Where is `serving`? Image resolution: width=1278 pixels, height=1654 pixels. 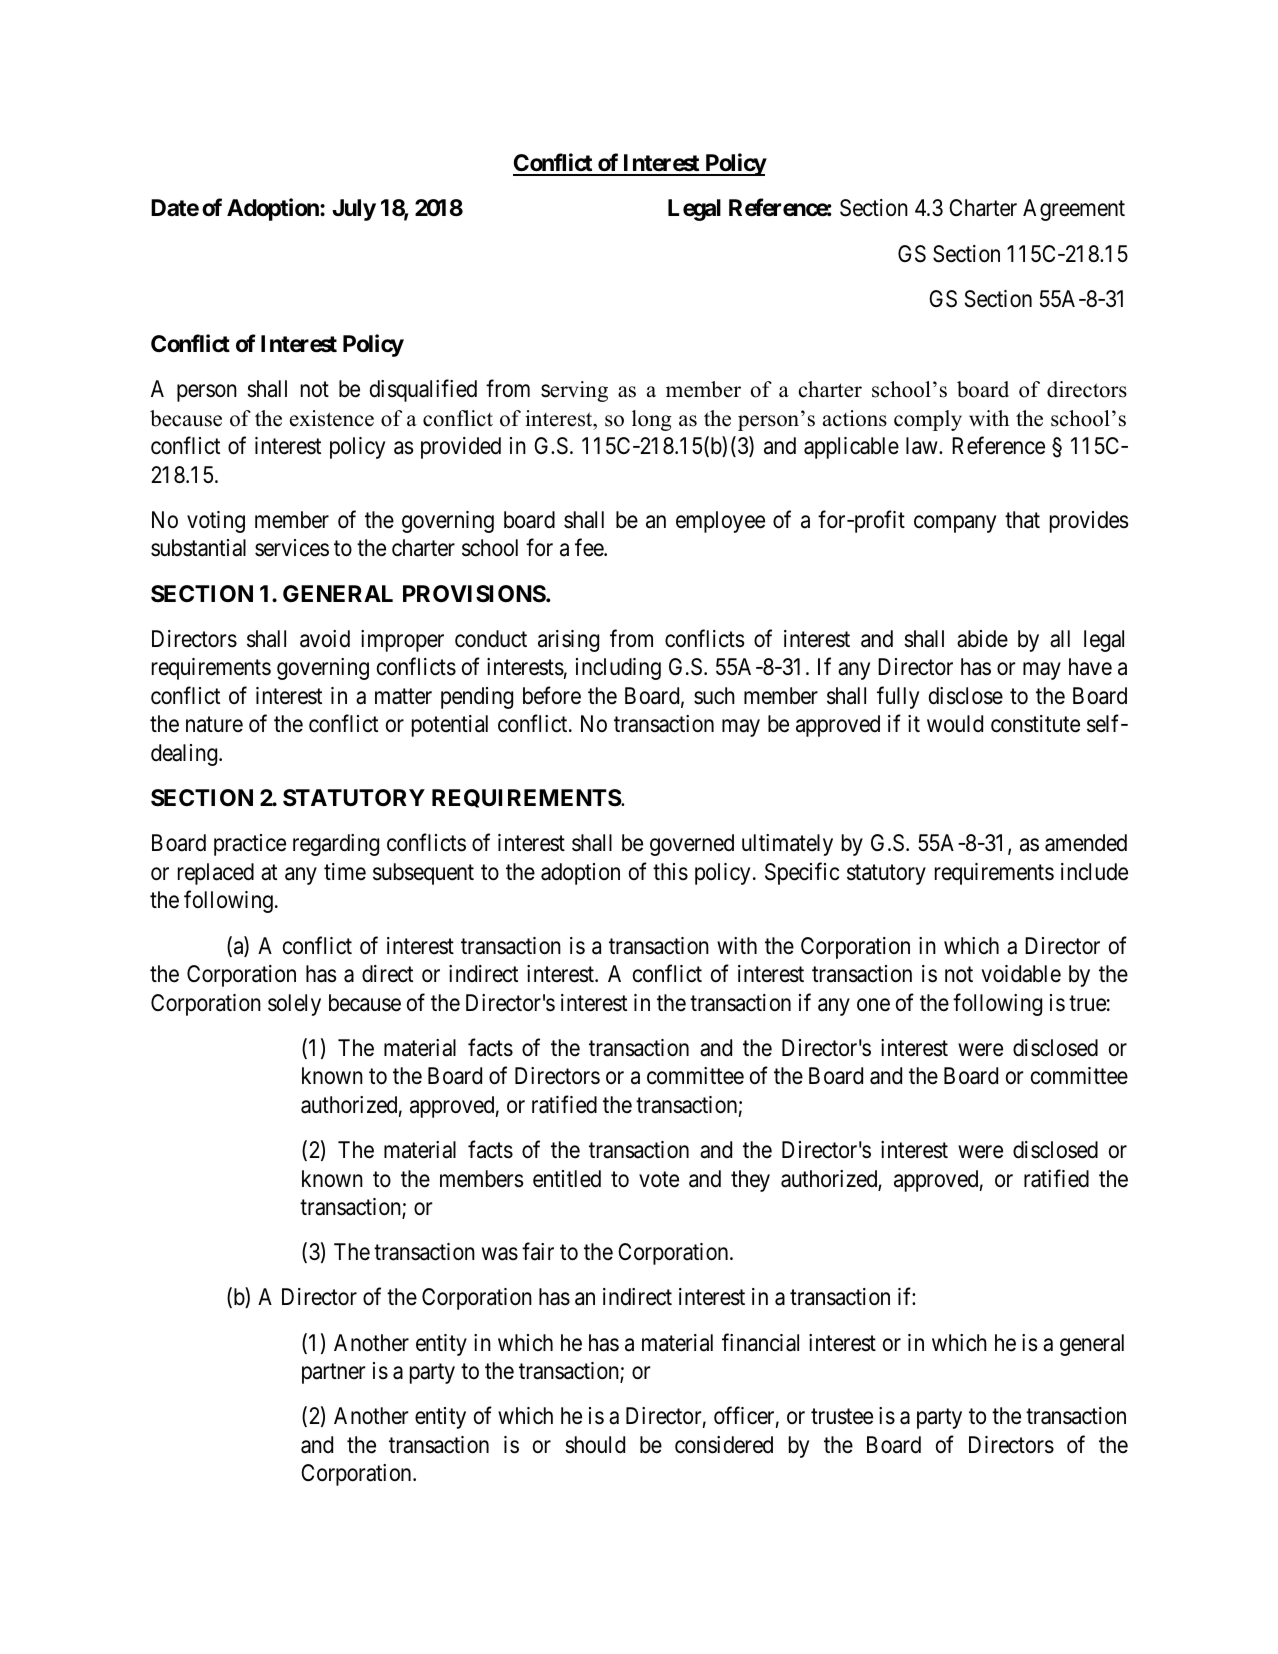 serving is located at coordinates (574, 391).
